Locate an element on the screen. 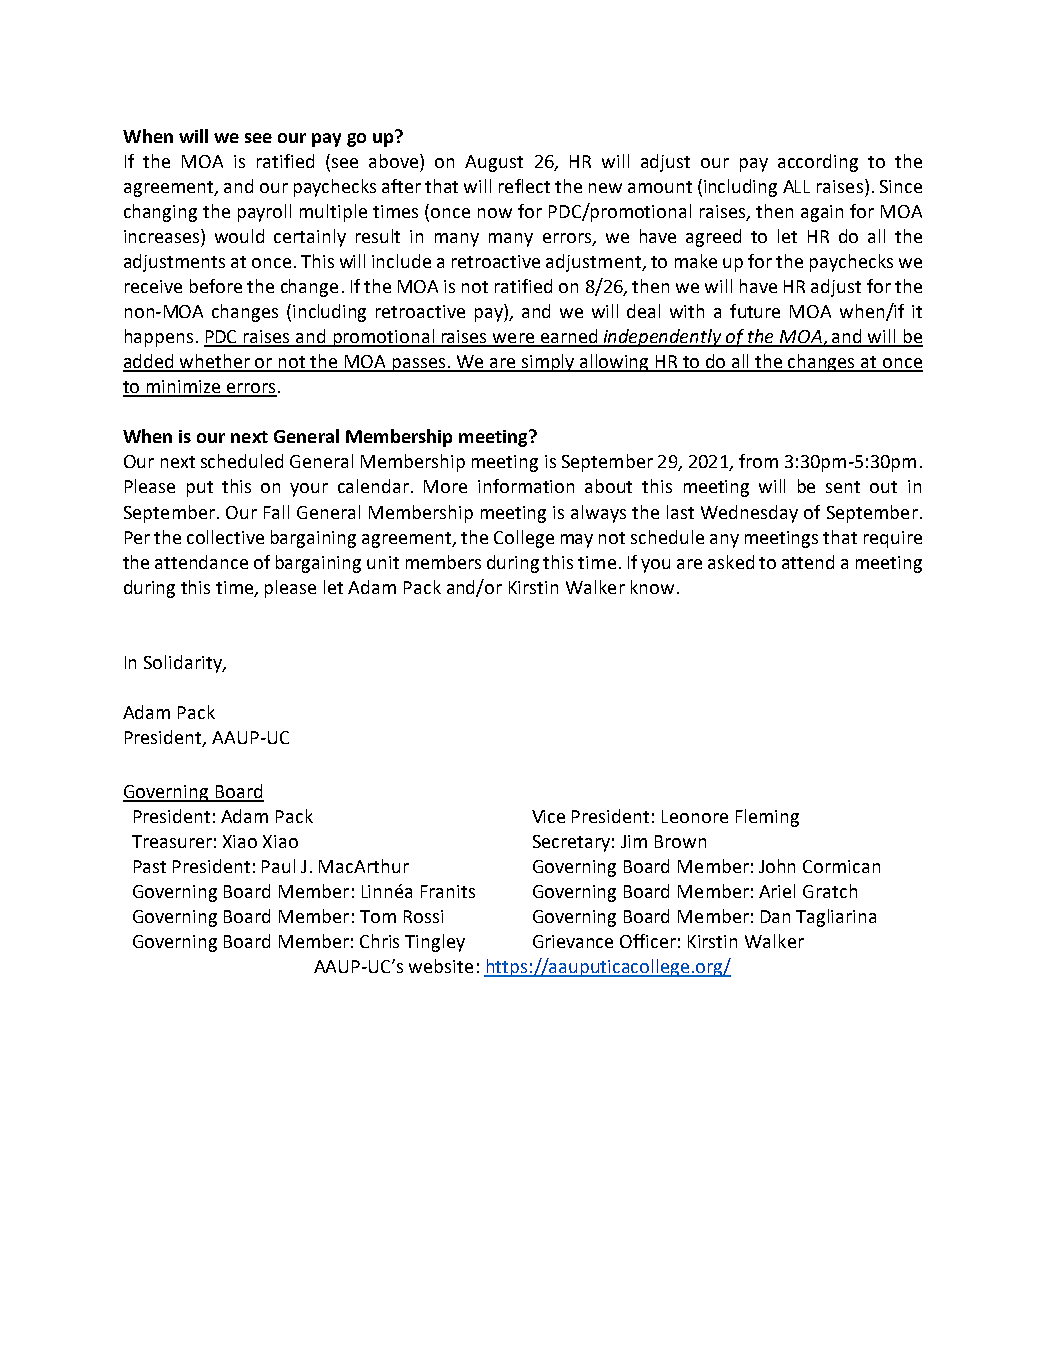 Image resolution: width=1046 pixels, height=1354 pixels. Ariel is located at coordinates (777, 891).
